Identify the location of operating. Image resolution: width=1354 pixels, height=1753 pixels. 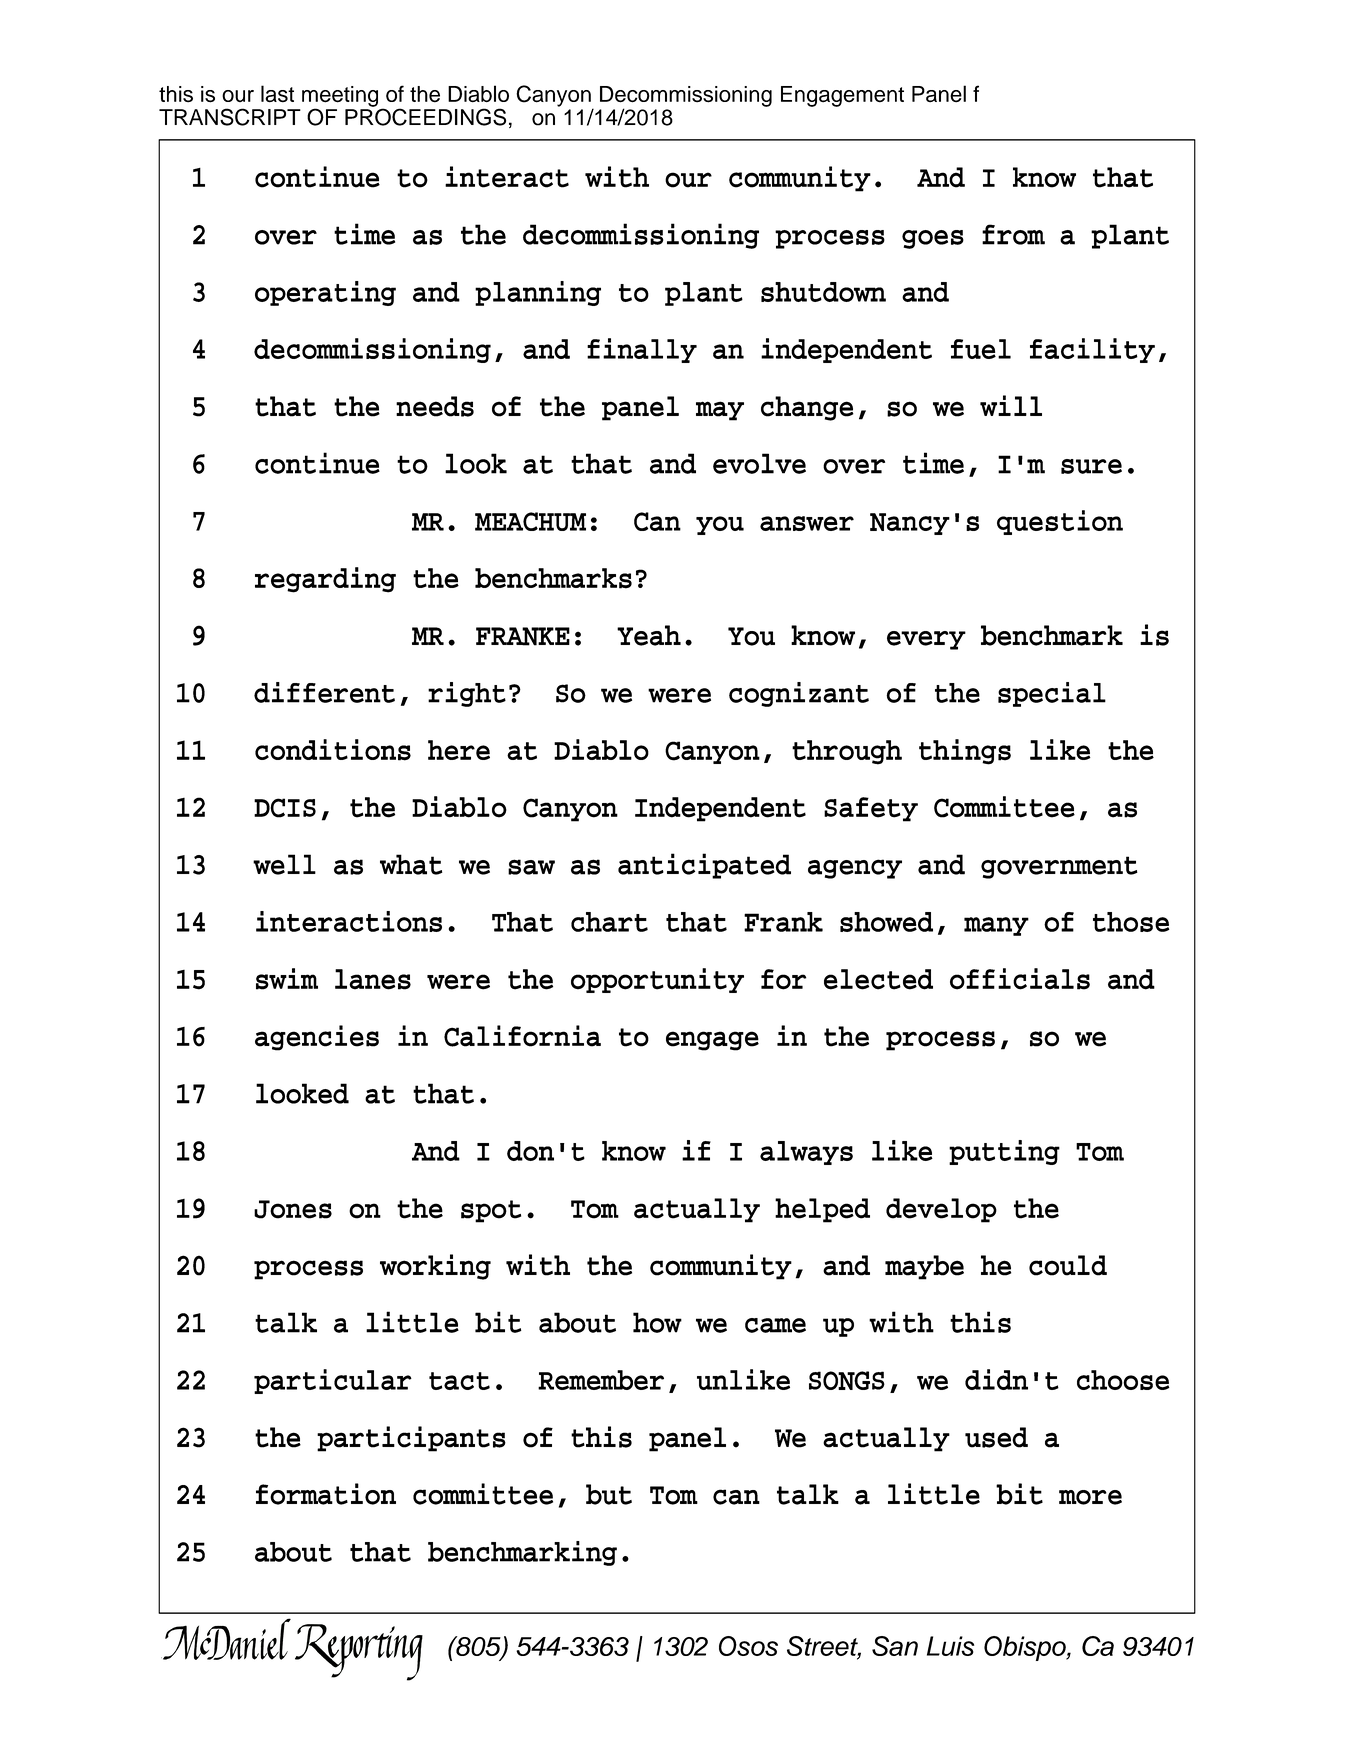
(325, 293).
